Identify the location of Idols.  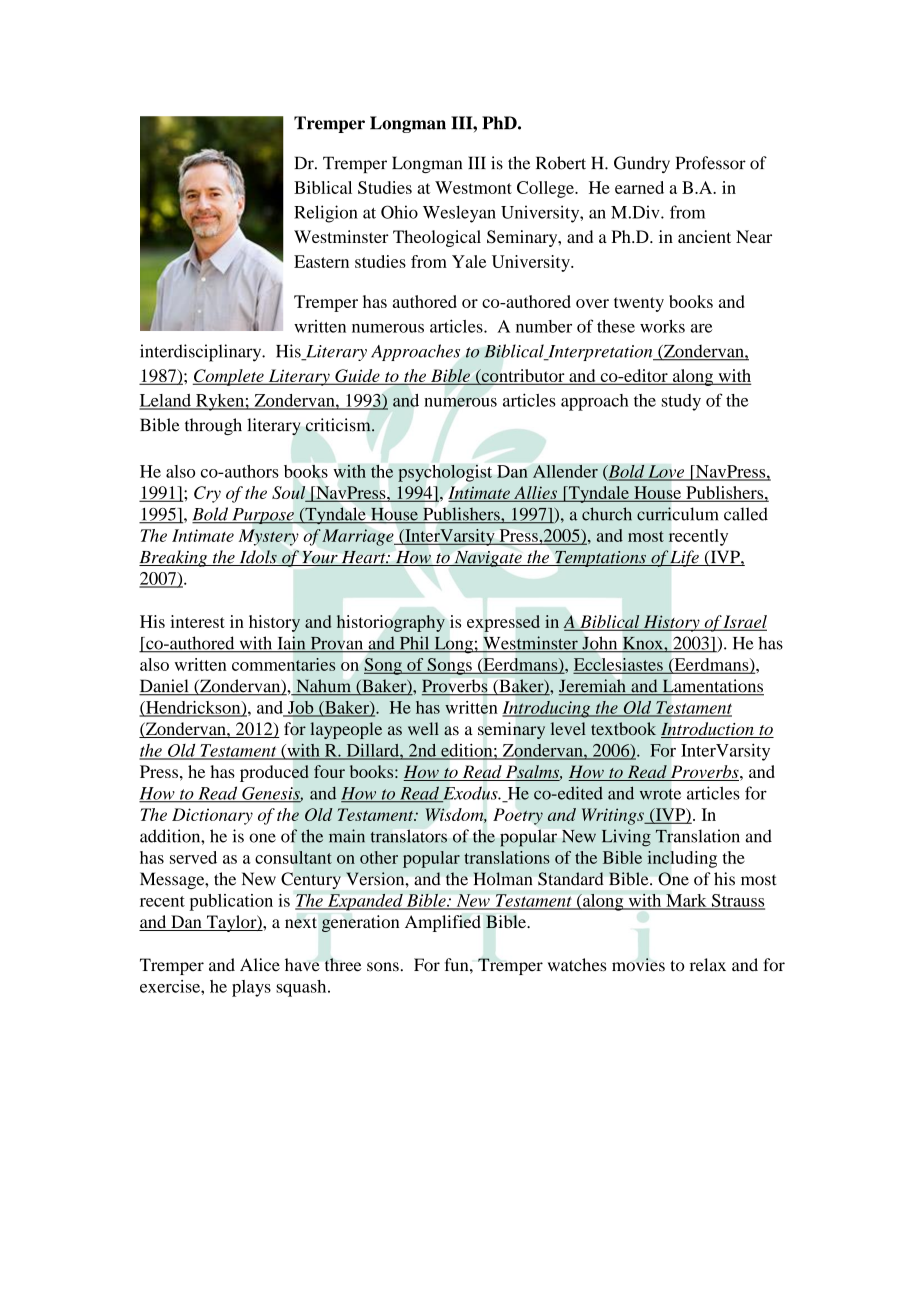
(258, 558).
